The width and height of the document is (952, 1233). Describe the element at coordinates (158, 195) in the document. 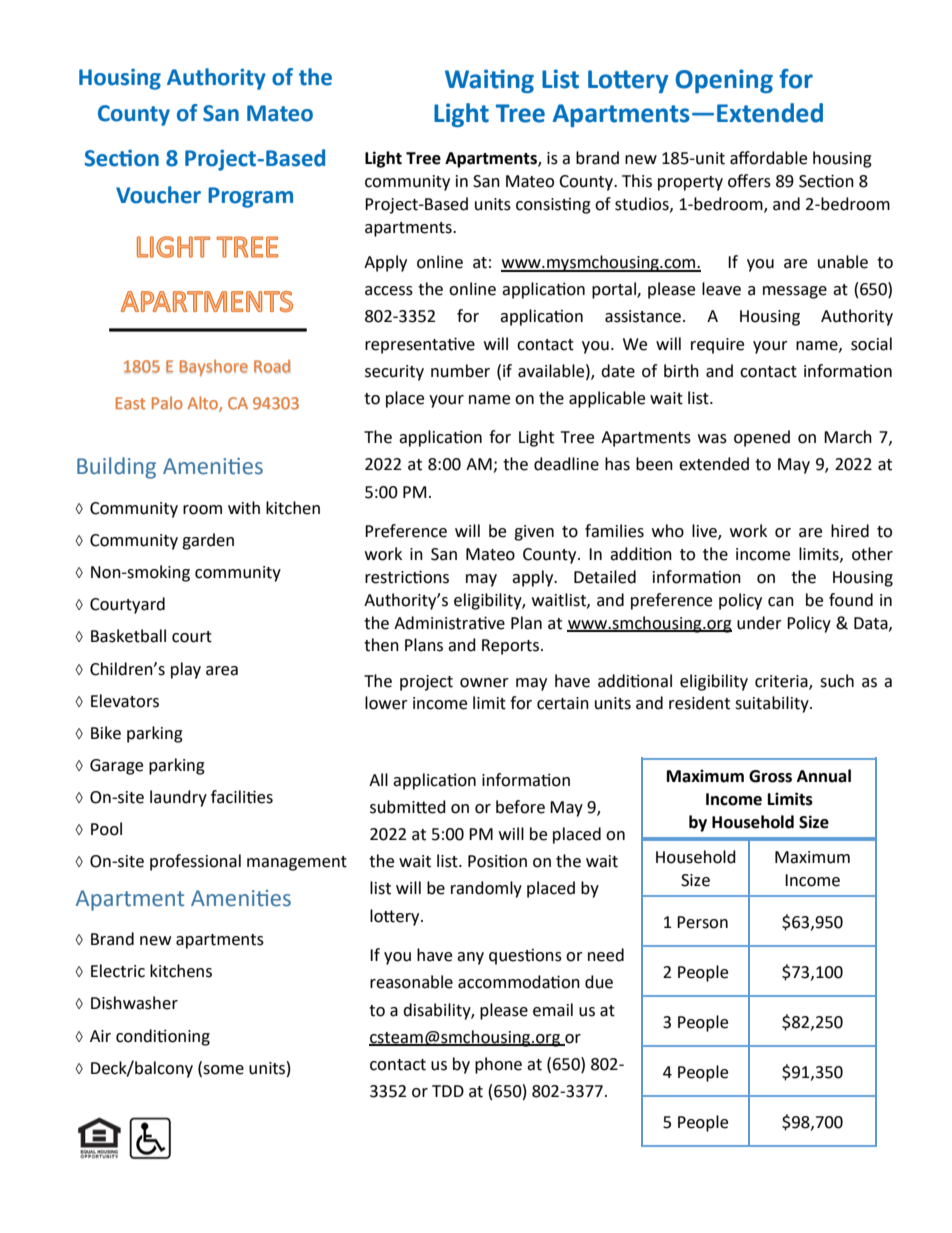

I see `Voucher` at that location.
